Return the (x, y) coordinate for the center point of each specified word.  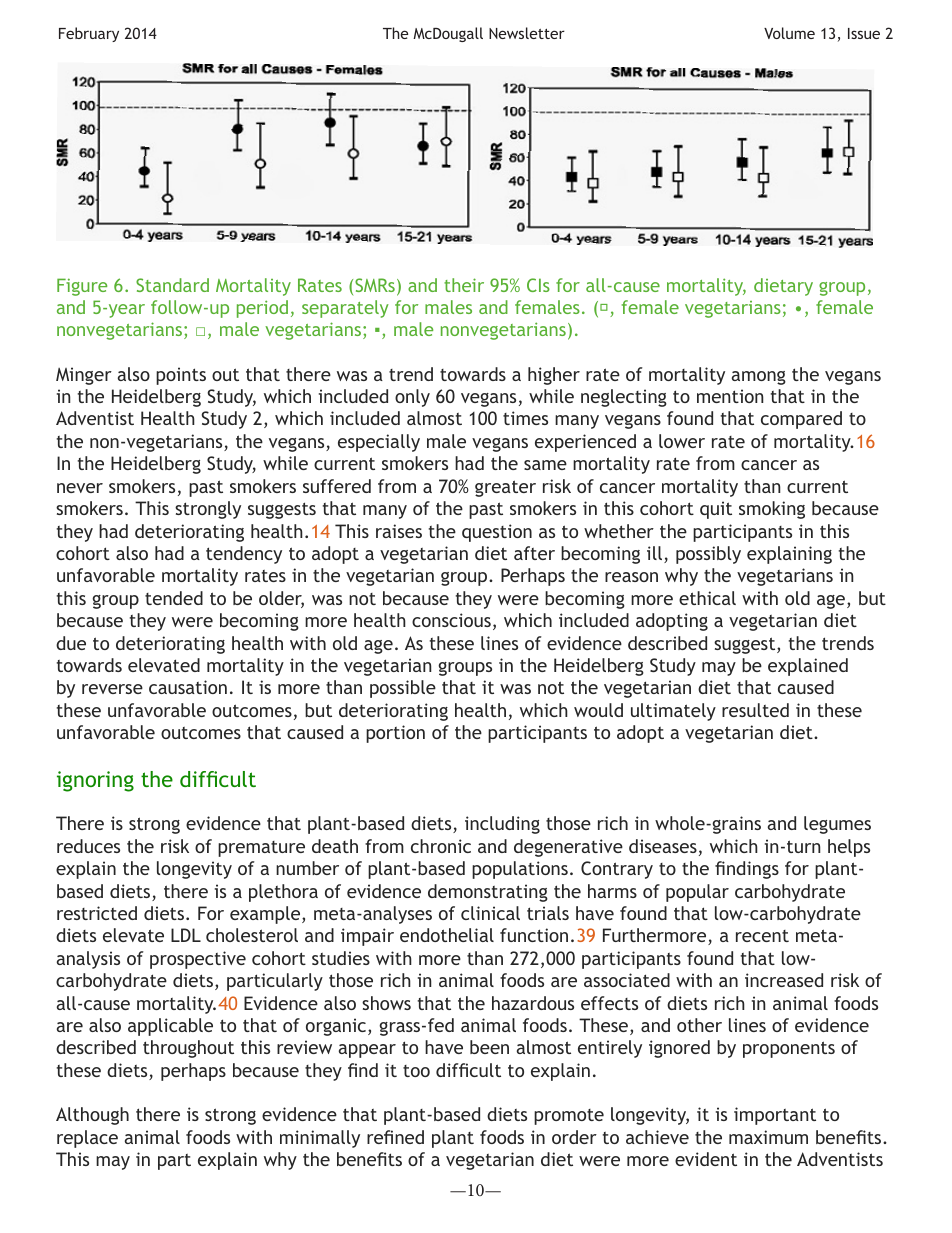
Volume (789, 33)
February (89, 34)
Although (92, 1116)
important (775, 1116)
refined (395, 1137)
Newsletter (527, 33)
